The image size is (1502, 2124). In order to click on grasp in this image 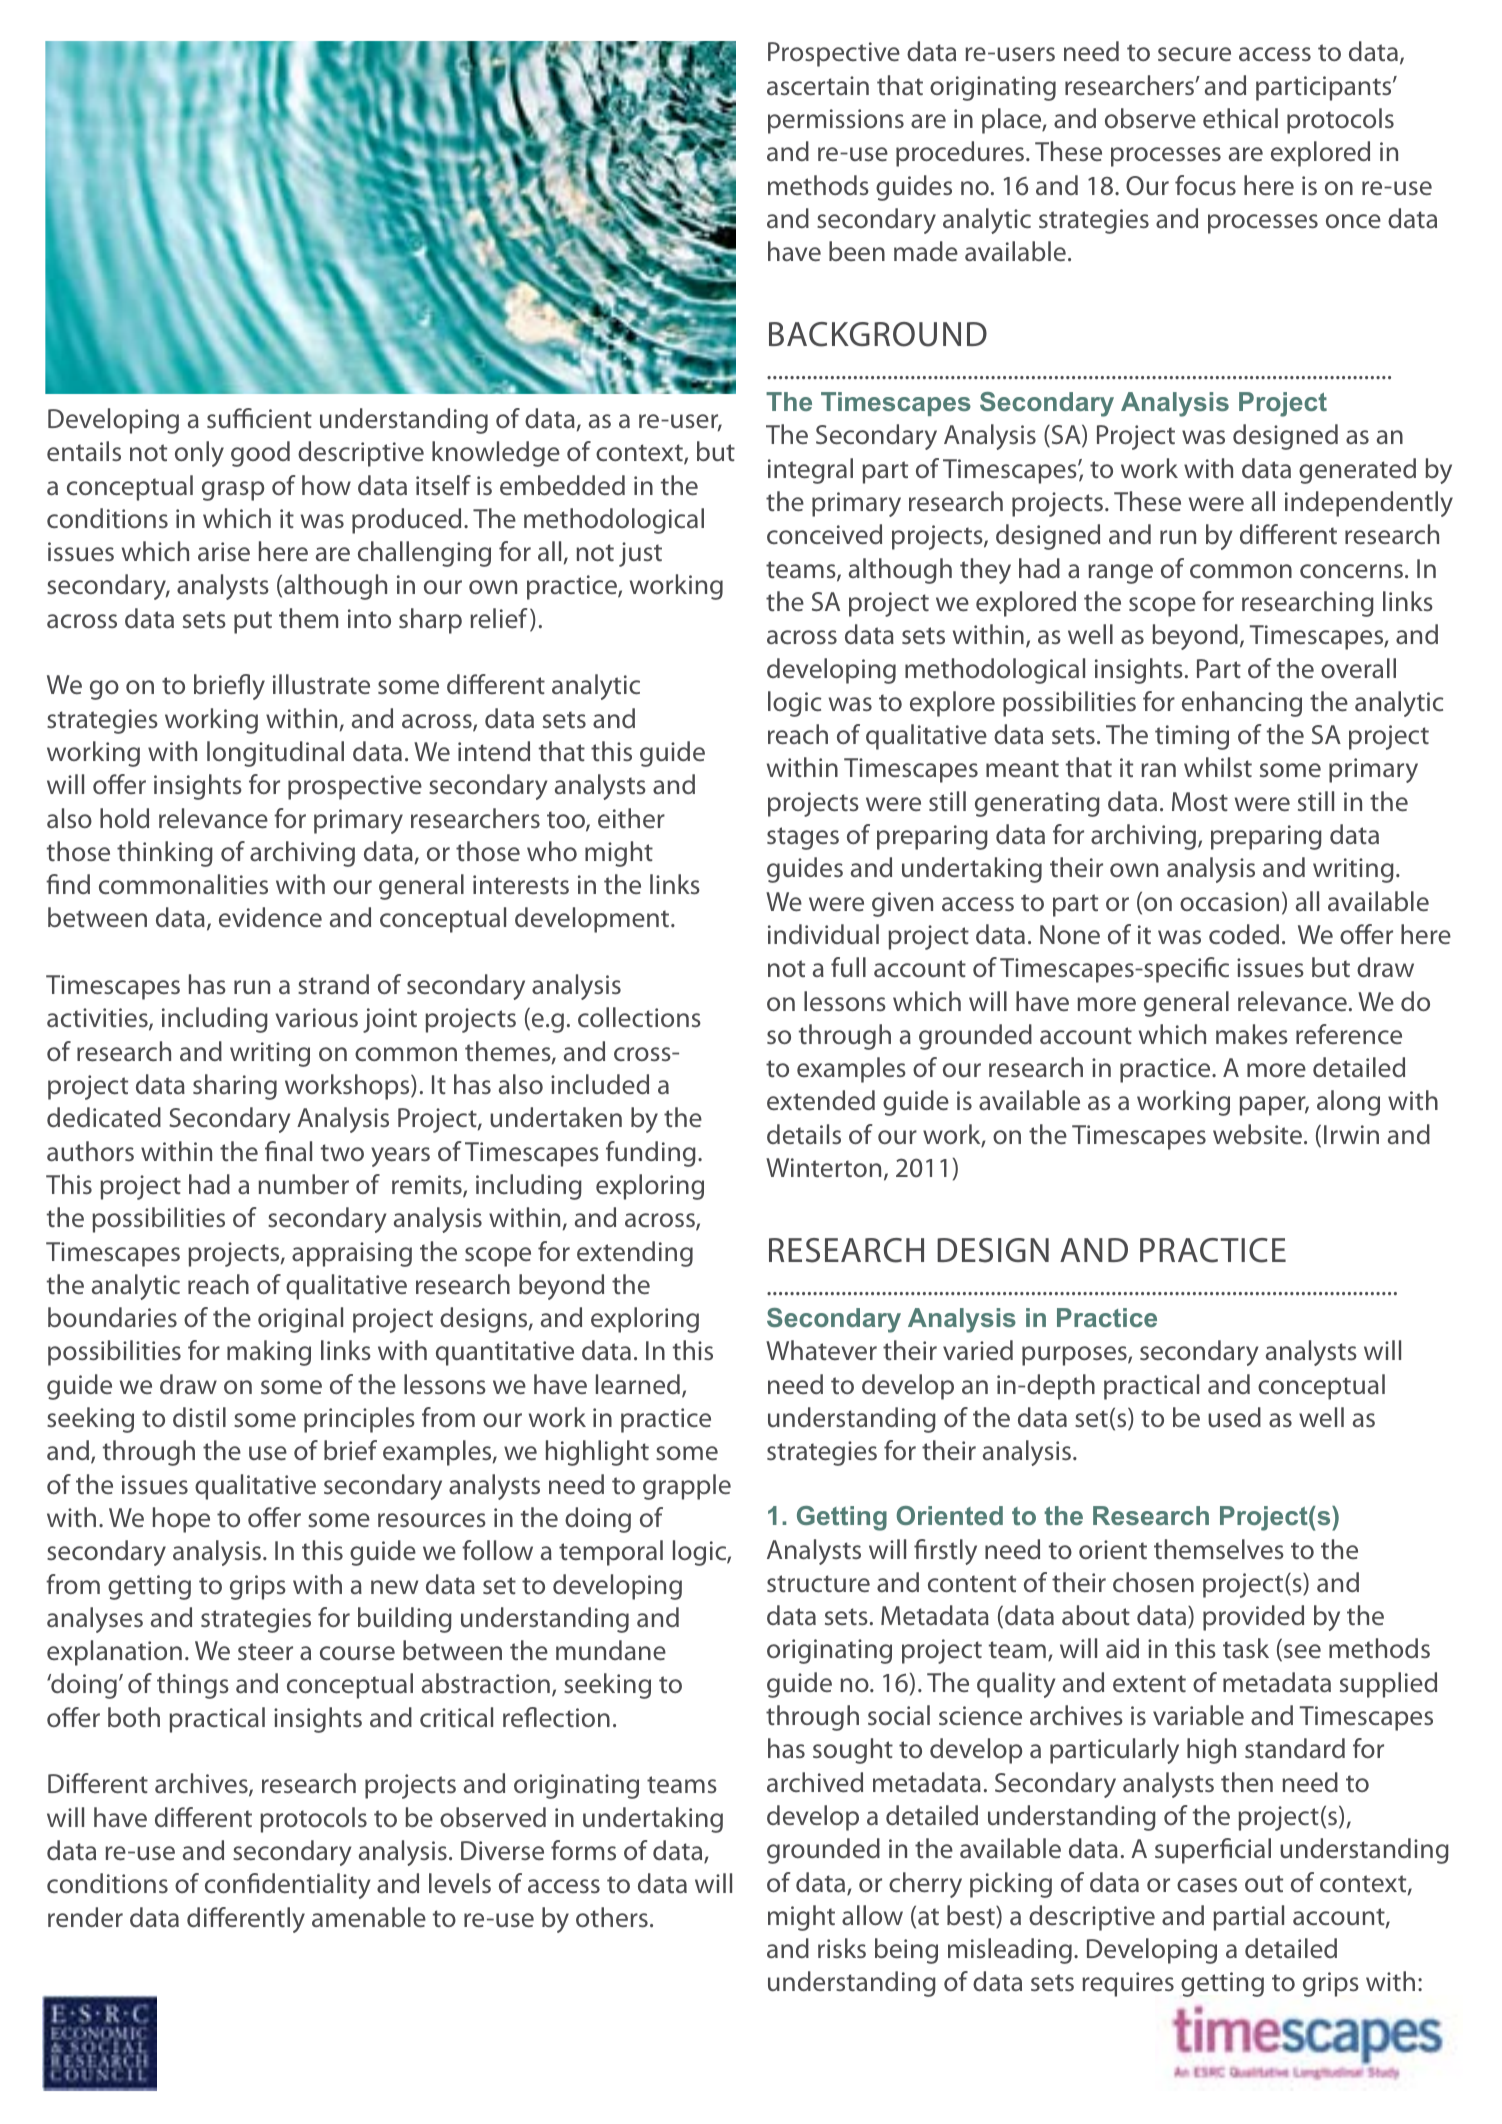, I will do `click(233, 491)`.
